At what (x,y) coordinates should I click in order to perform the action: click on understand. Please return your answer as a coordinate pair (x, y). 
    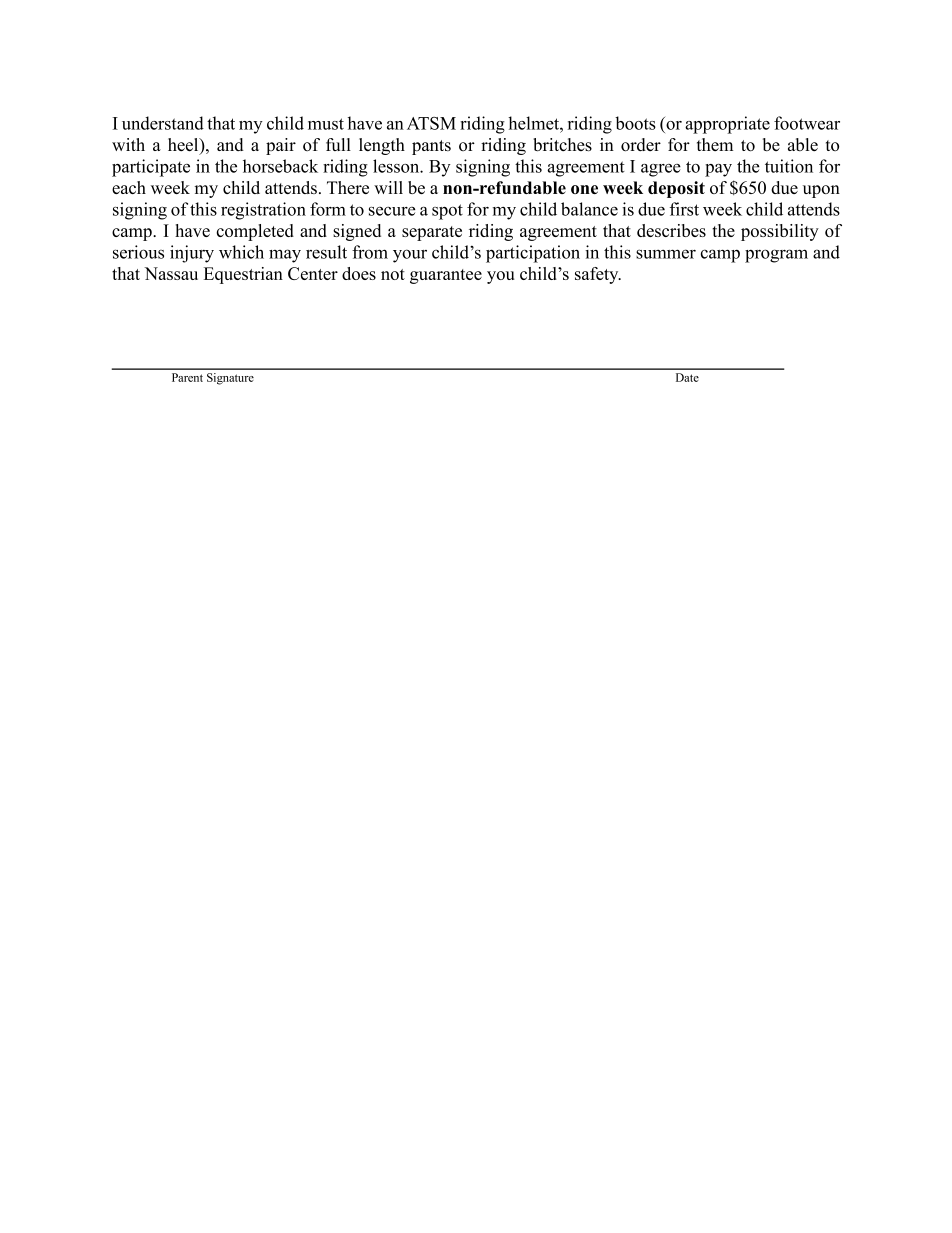
    Looking at the image, I should click on (163, 123).
